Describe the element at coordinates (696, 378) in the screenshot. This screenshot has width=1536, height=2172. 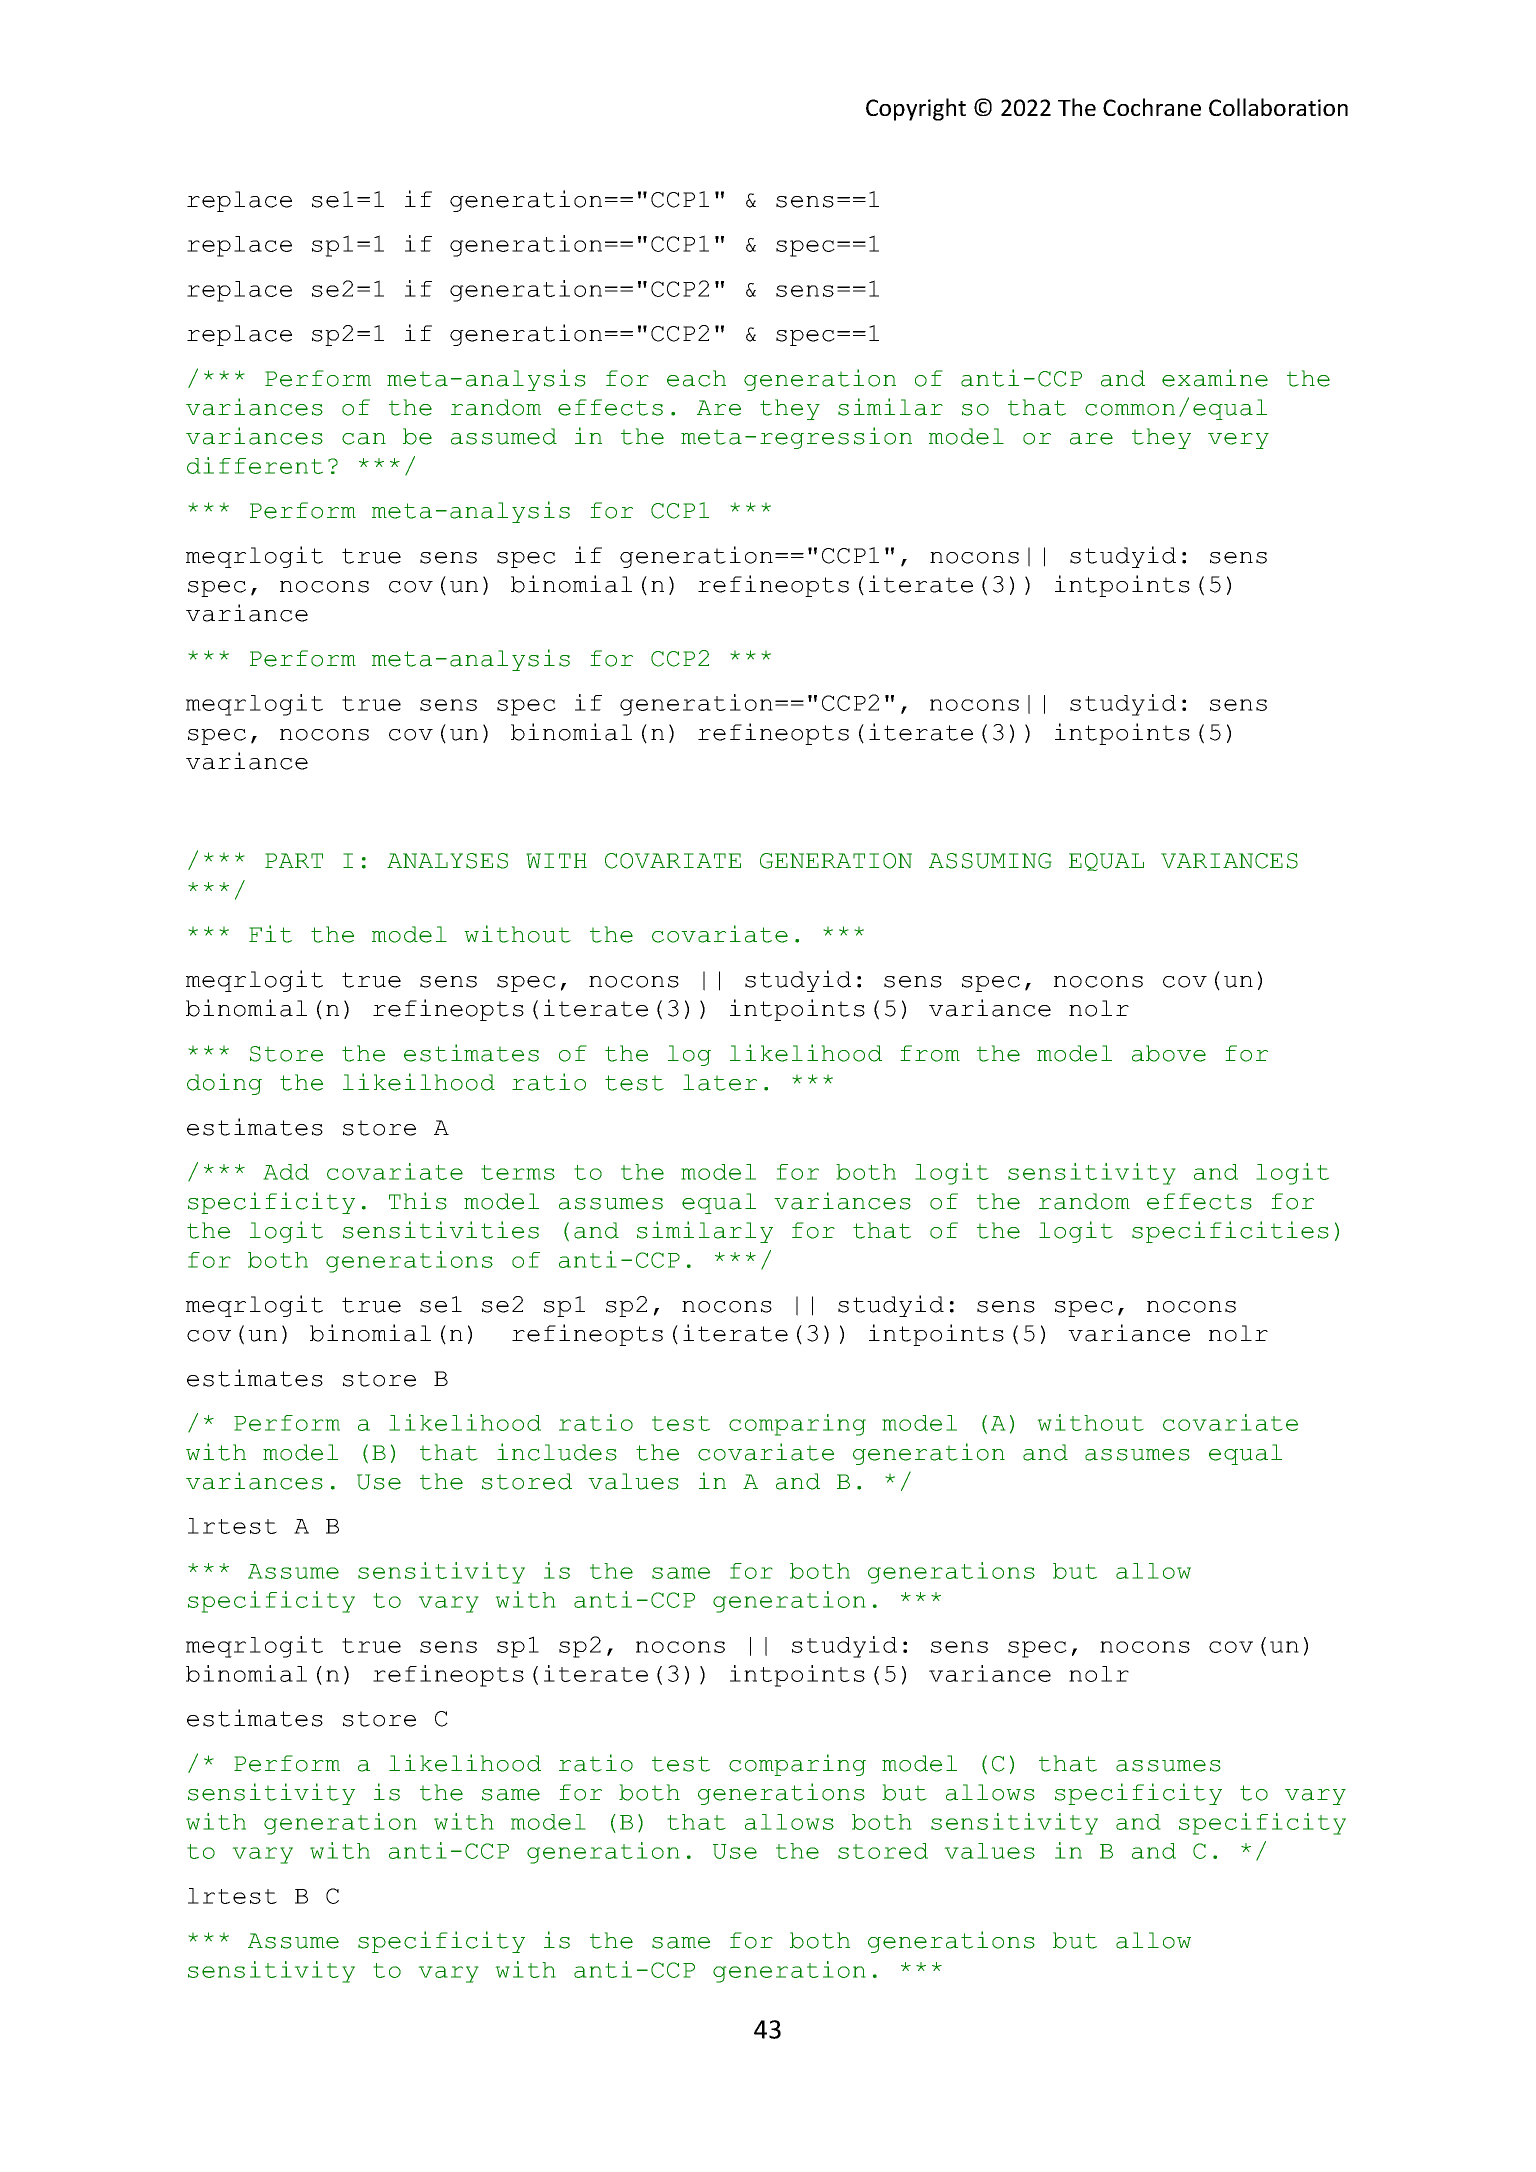
I see `each` at that location.
